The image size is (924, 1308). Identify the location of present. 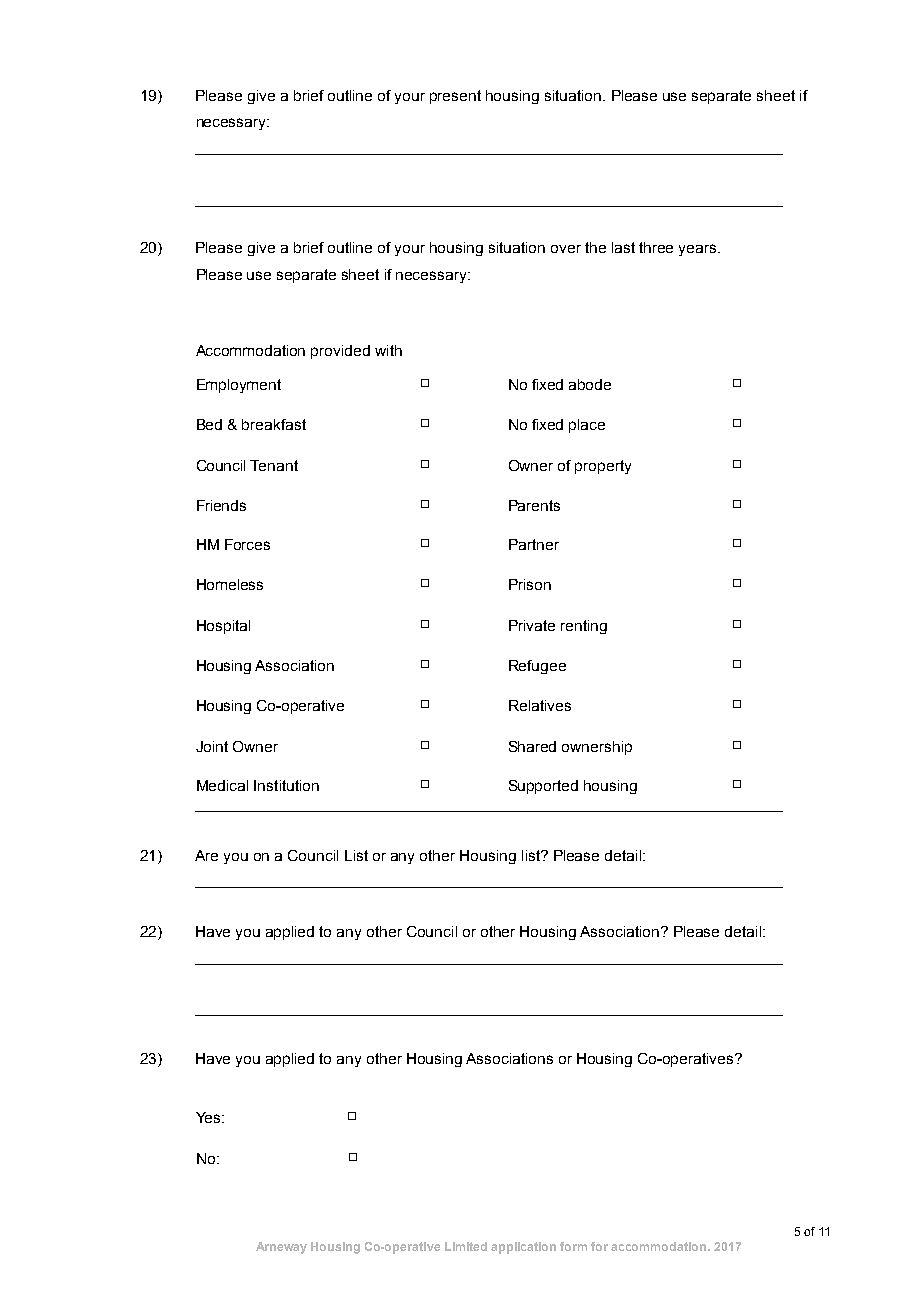
(455, 97).
